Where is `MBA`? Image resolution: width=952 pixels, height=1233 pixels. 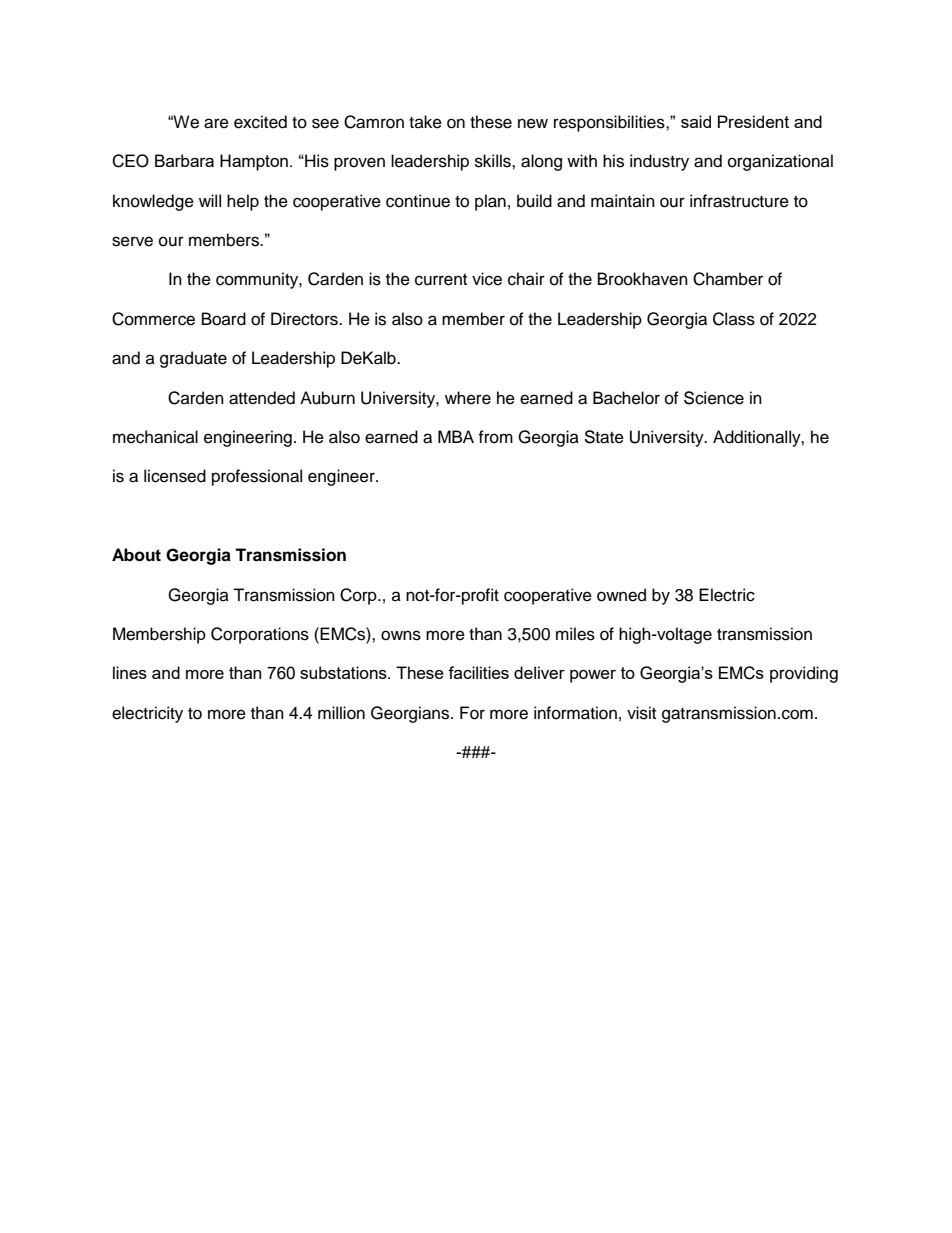
MBA is located at coordinates (456, 436).
